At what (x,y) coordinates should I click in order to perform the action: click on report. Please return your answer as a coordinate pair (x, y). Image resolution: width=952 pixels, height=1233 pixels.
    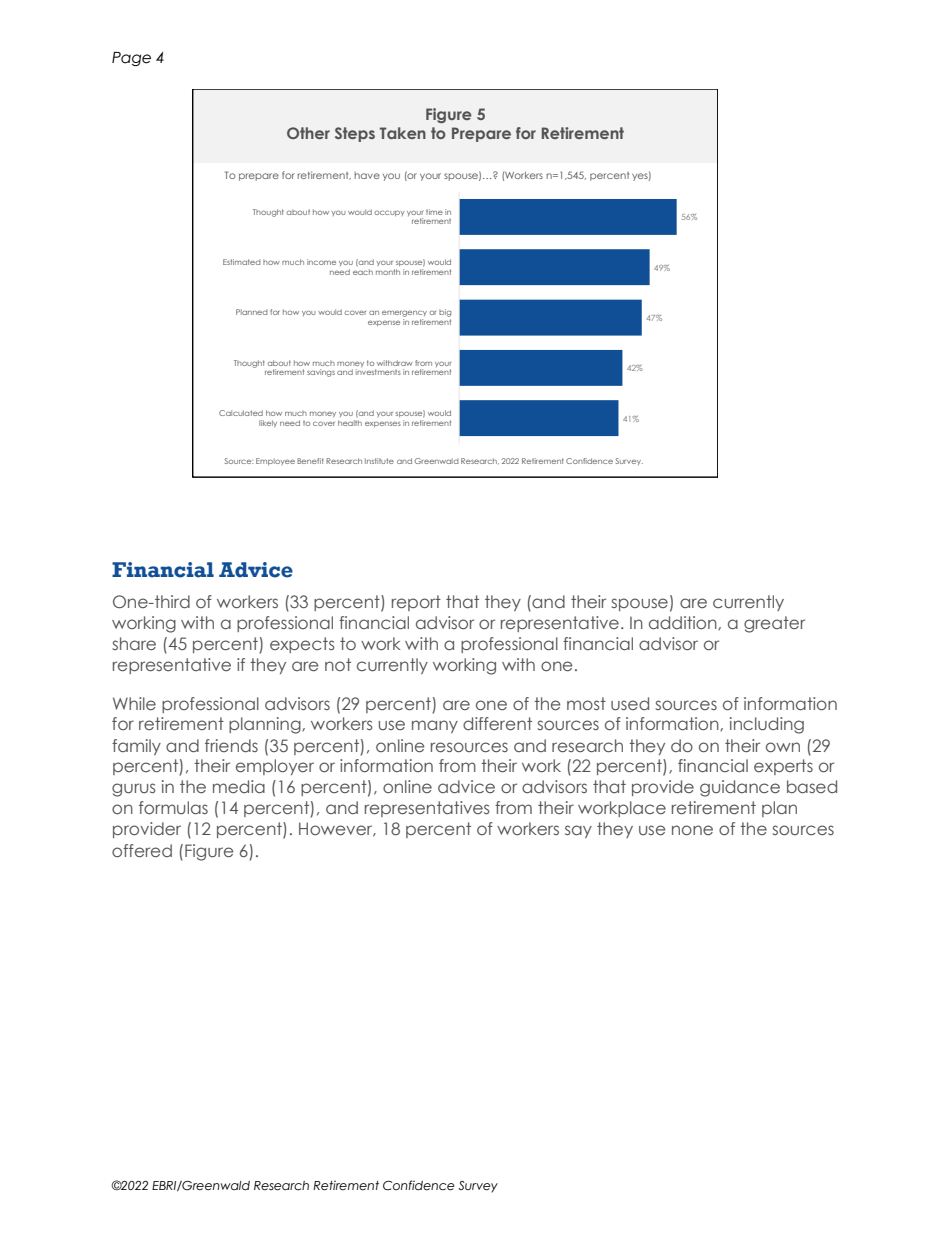
    Looking at the image, I should click on (416, 603).
